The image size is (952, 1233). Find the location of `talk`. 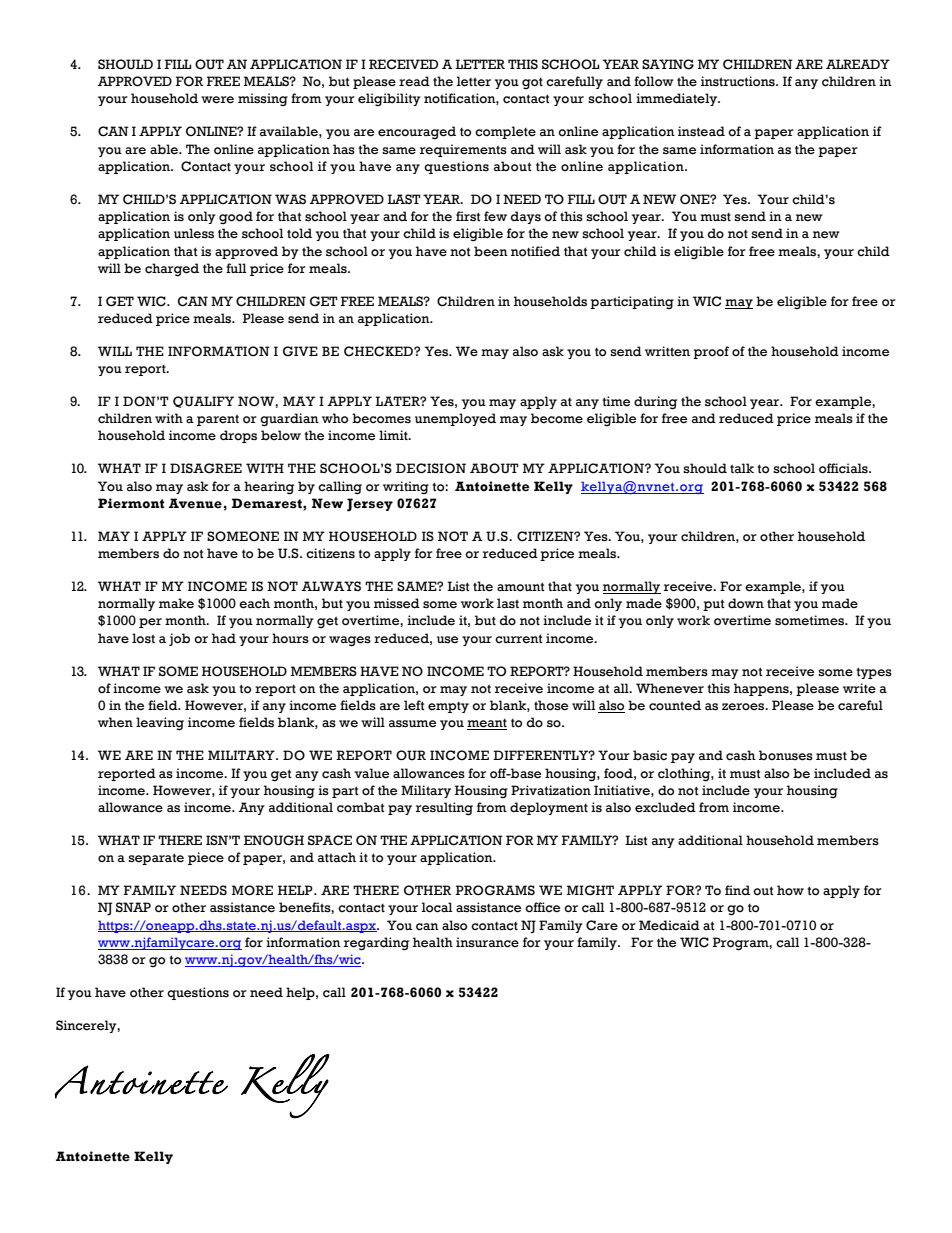

talk is located at coordinates (742, 468).
